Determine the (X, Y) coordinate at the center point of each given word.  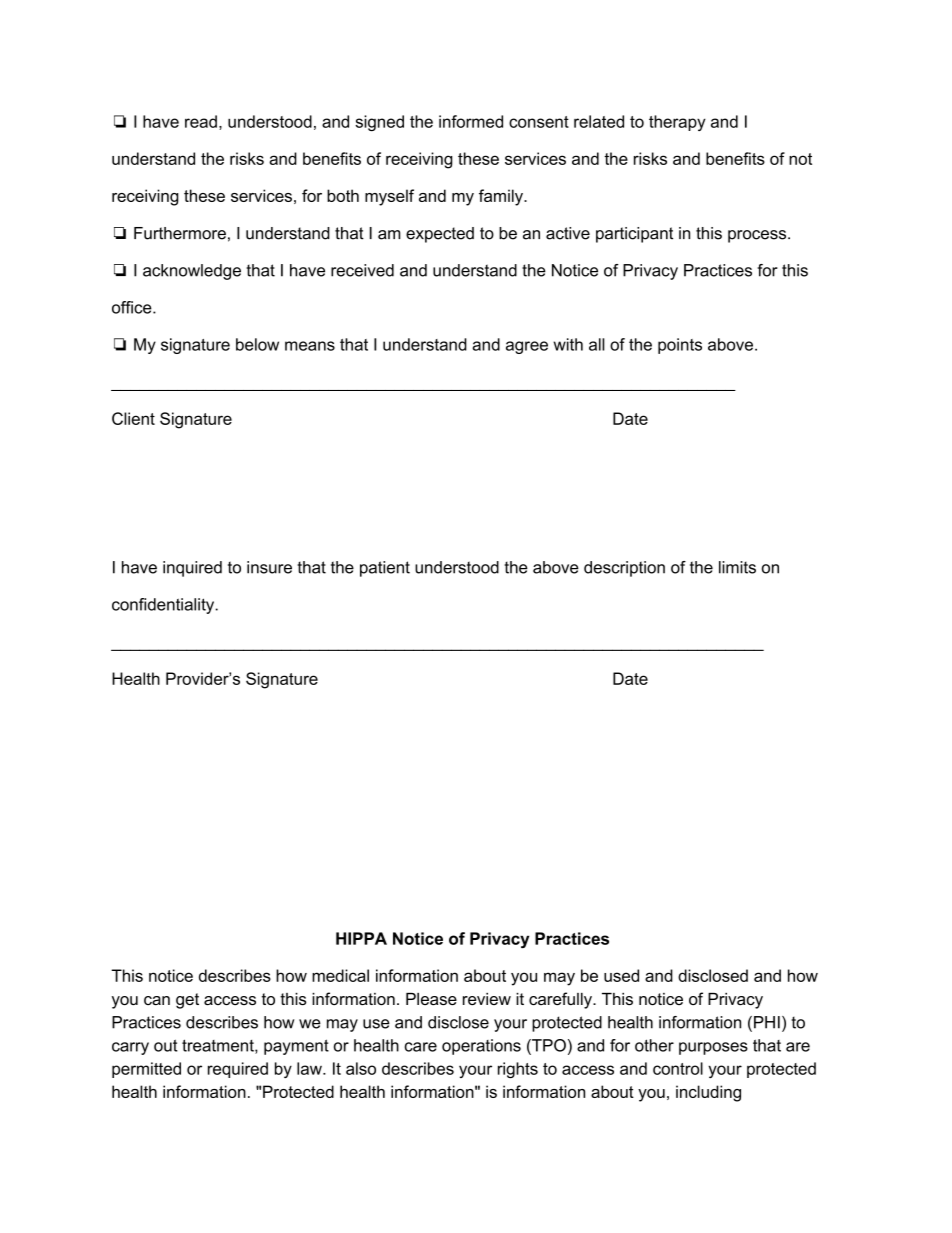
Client (133, 418)
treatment (219, 1046)
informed (471, 121)
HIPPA (361, 938)
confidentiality (164, 606)
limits (737, 567)
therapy (677, 123)
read (201, 121)
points (680, 346)
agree (527, 347)
